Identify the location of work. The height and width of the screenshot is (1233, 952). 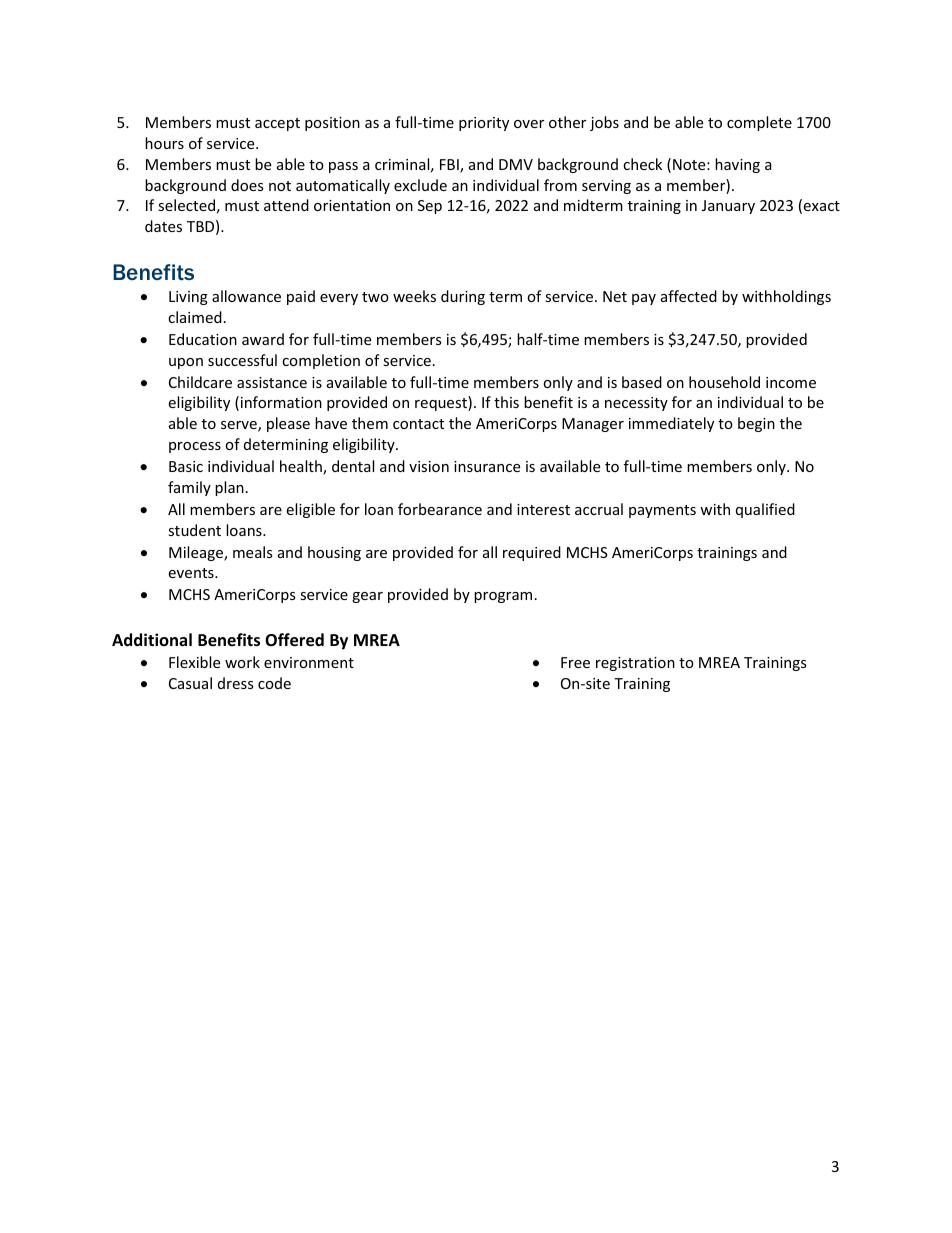
(242, 662).
